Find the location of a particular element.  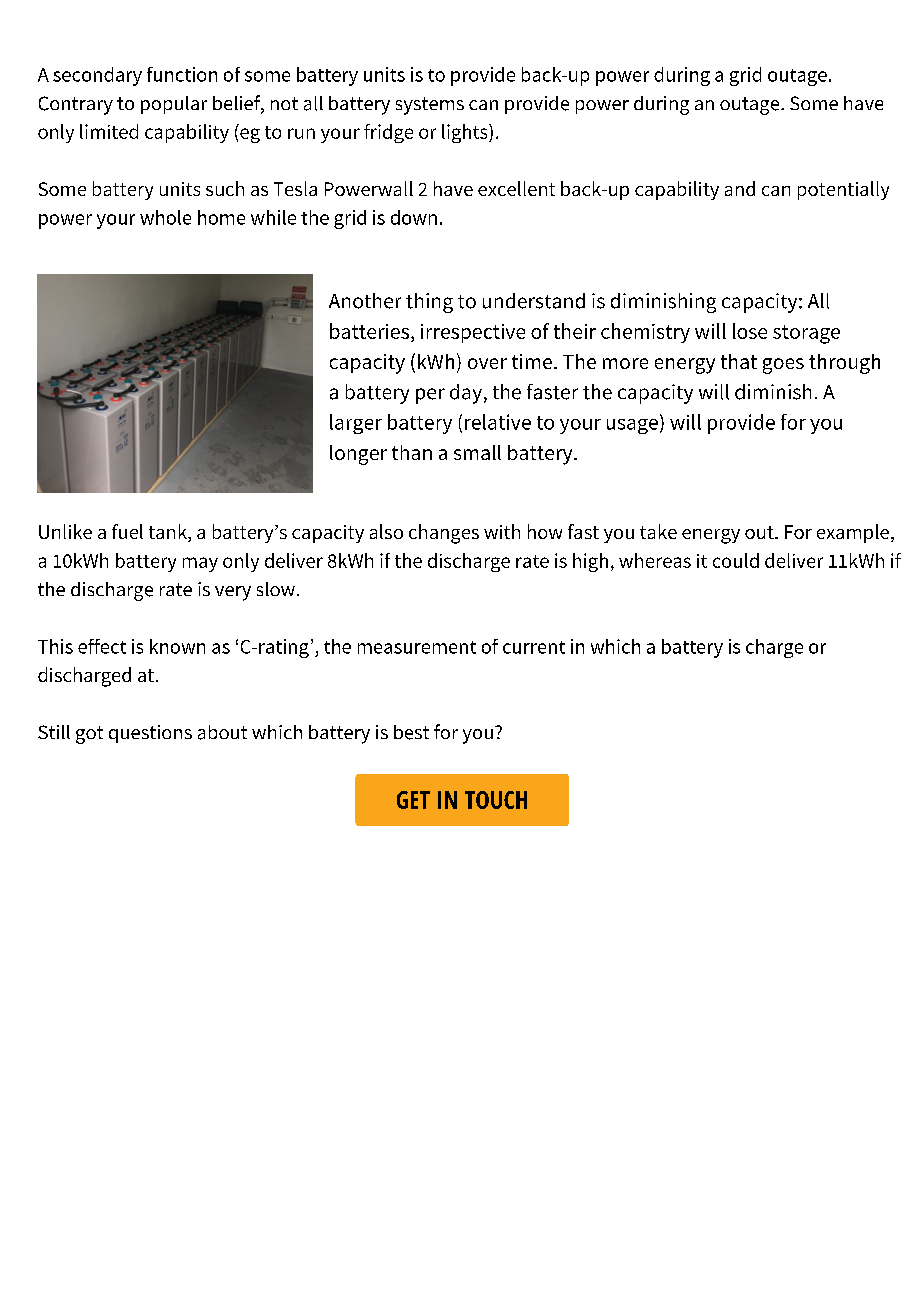

potentially is located at coordinates (843, 190).
